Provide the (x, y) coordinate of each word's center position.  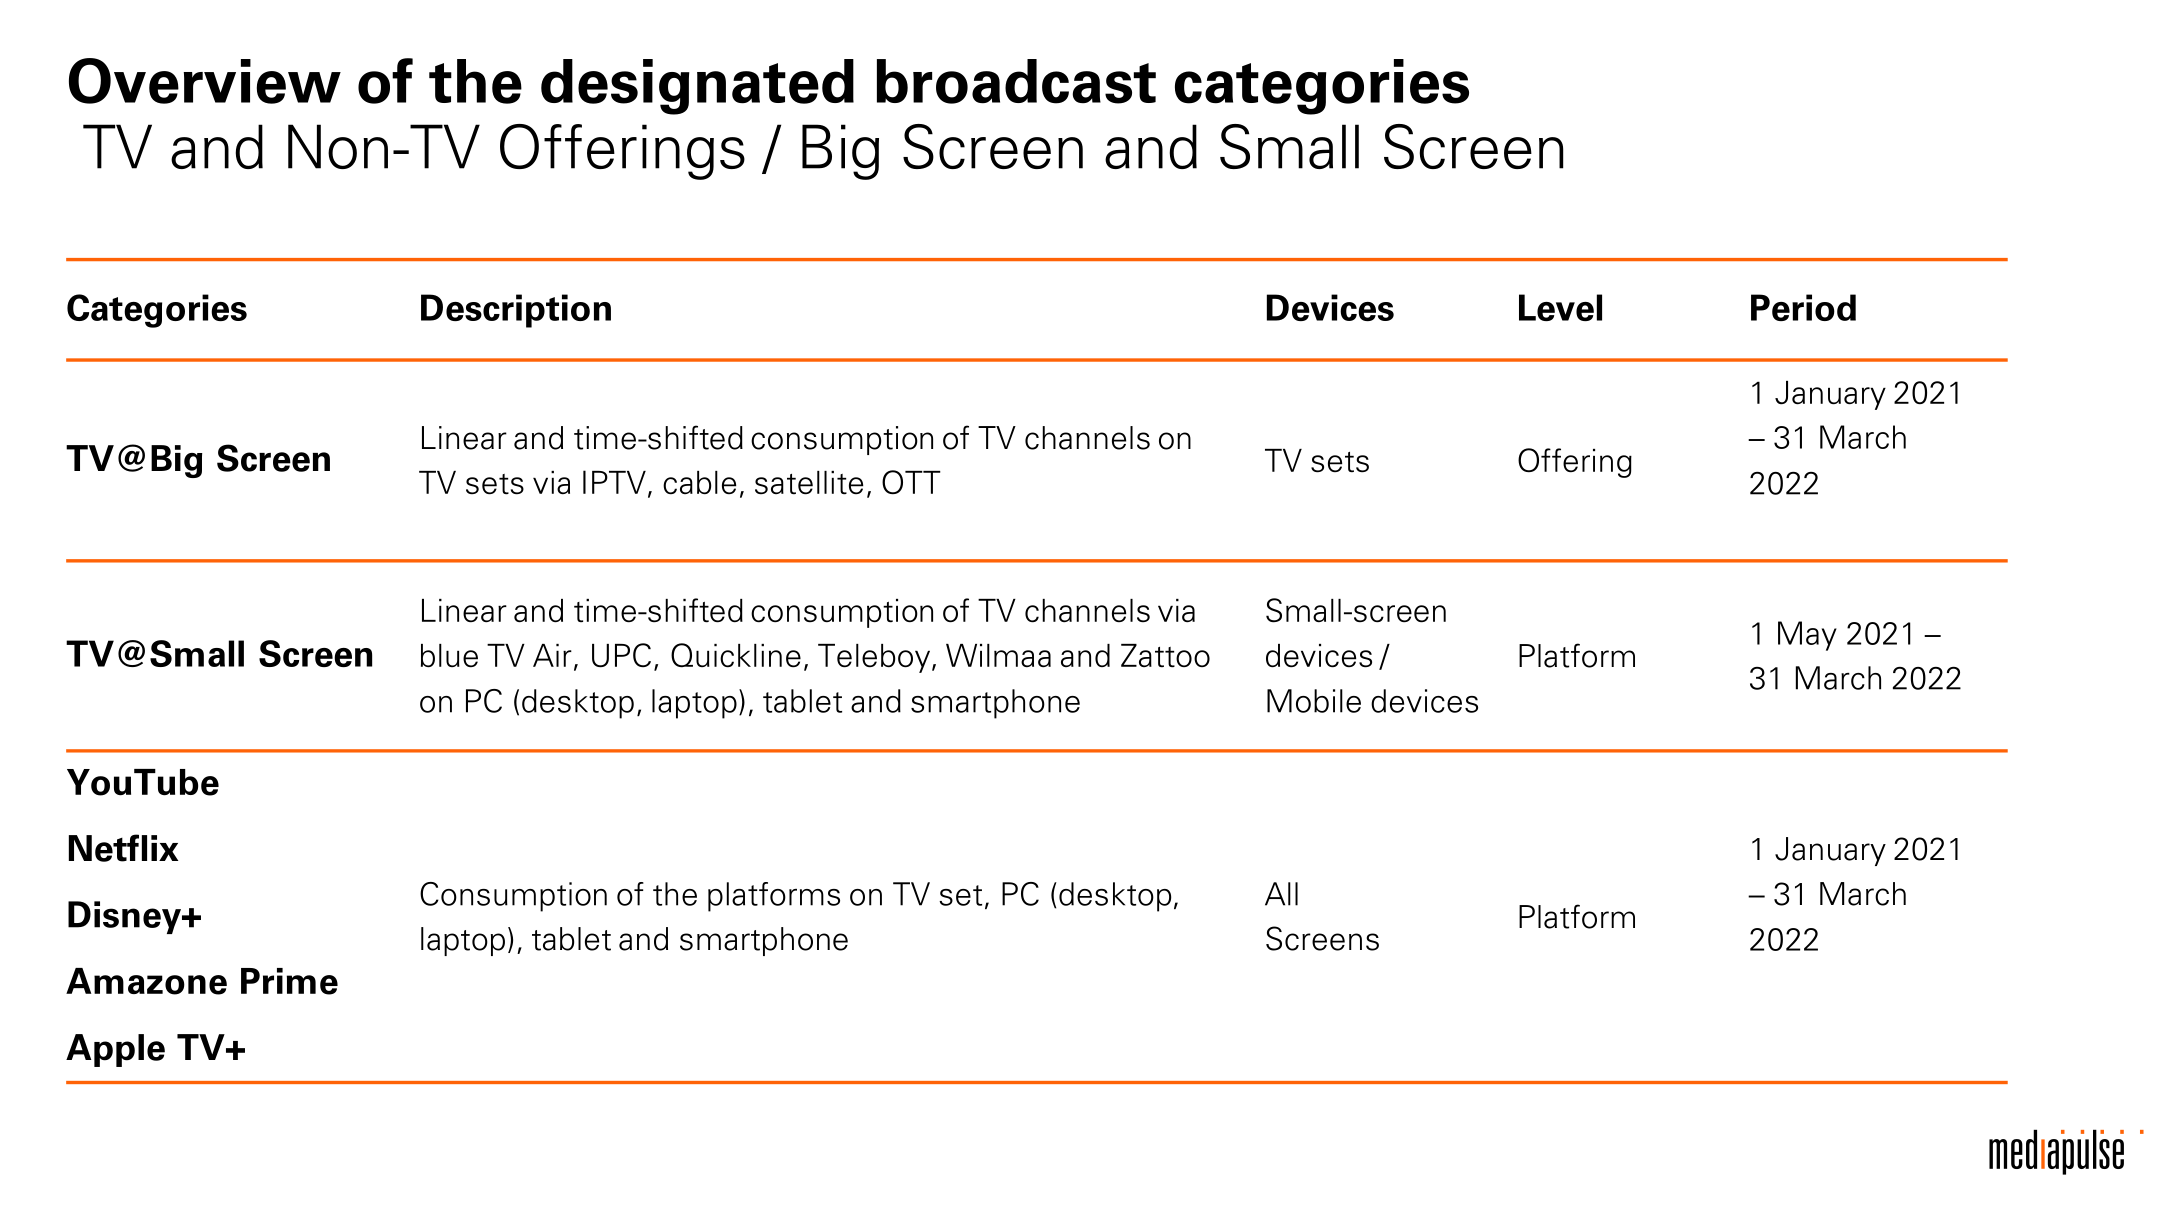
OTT (911, 482)
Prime (289, 981)
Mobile (1314, 701)
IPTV (614, 482)
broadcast (1016, 81)
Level (1560, 307)
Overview (205, 81)
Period (1803, 307)
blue (449, 656)
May (1807, 636)
